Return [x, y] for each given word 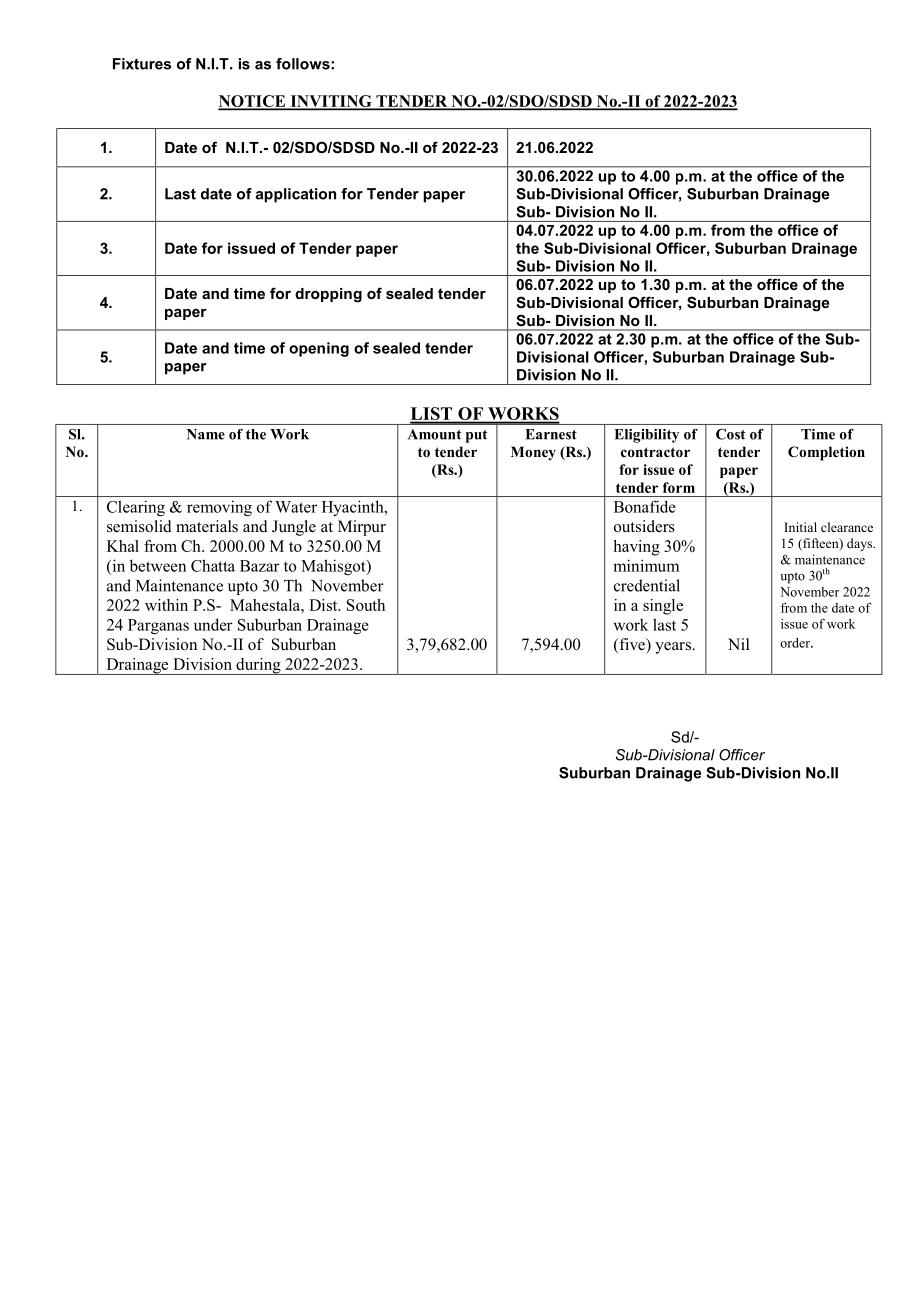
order [796, 643]
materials [207, 526]
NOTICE [253, 102]
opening [319, 349]
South [366, 605]
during [258, 666]
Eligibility [646, 436]
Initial [800, 527]
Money [533, 453]
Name [206, 434]
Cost [730, 434]
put [476, 436]
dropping [328, 295]
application [296, 195]
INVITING [331, 102]
